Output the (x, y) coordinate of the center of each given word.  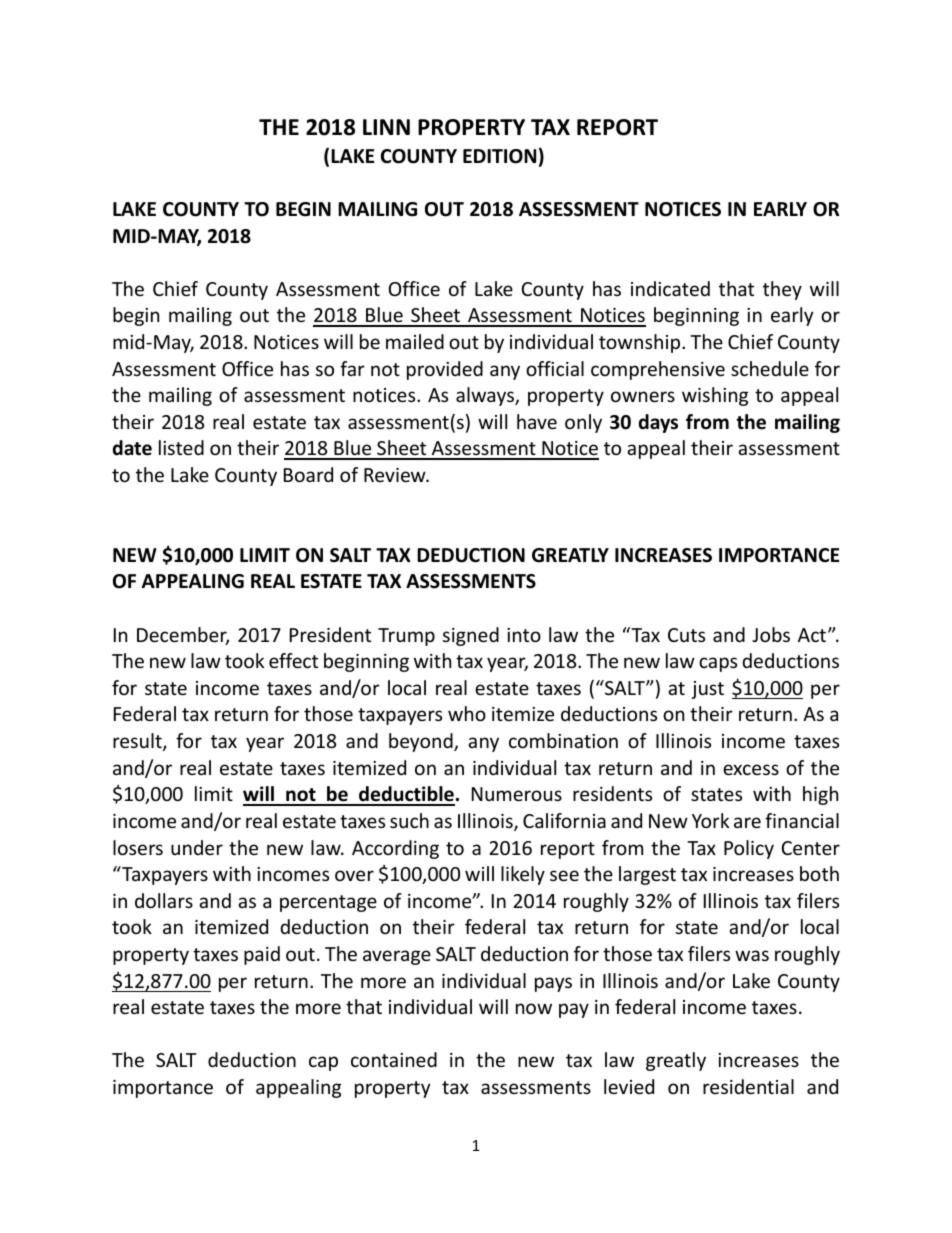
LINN (386, 127)
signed (471, 636)
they (782, 290)
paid (262, 955)
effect (293, 660)
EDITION (499, 156)
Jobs (771, 634)
